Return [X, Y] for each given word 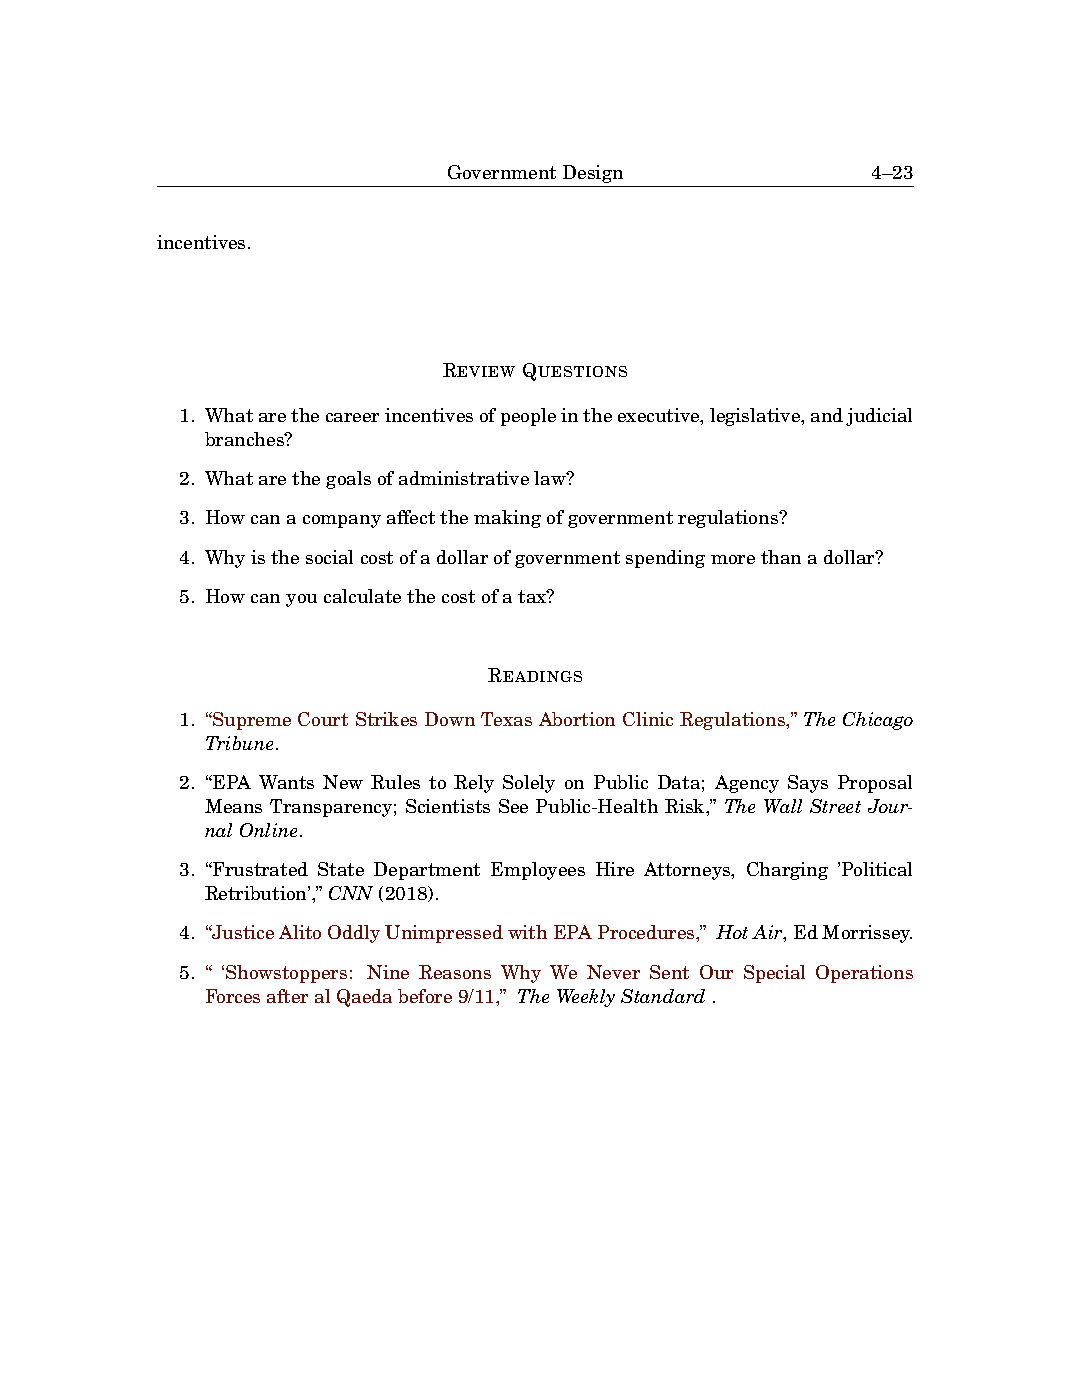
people [528, 417]
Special [774, 974]
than [781, 557]
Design [593, 174]
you [301, 600]
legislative [756, 417]
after [287, 996]
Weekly [586, 998]
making [507, 519]
